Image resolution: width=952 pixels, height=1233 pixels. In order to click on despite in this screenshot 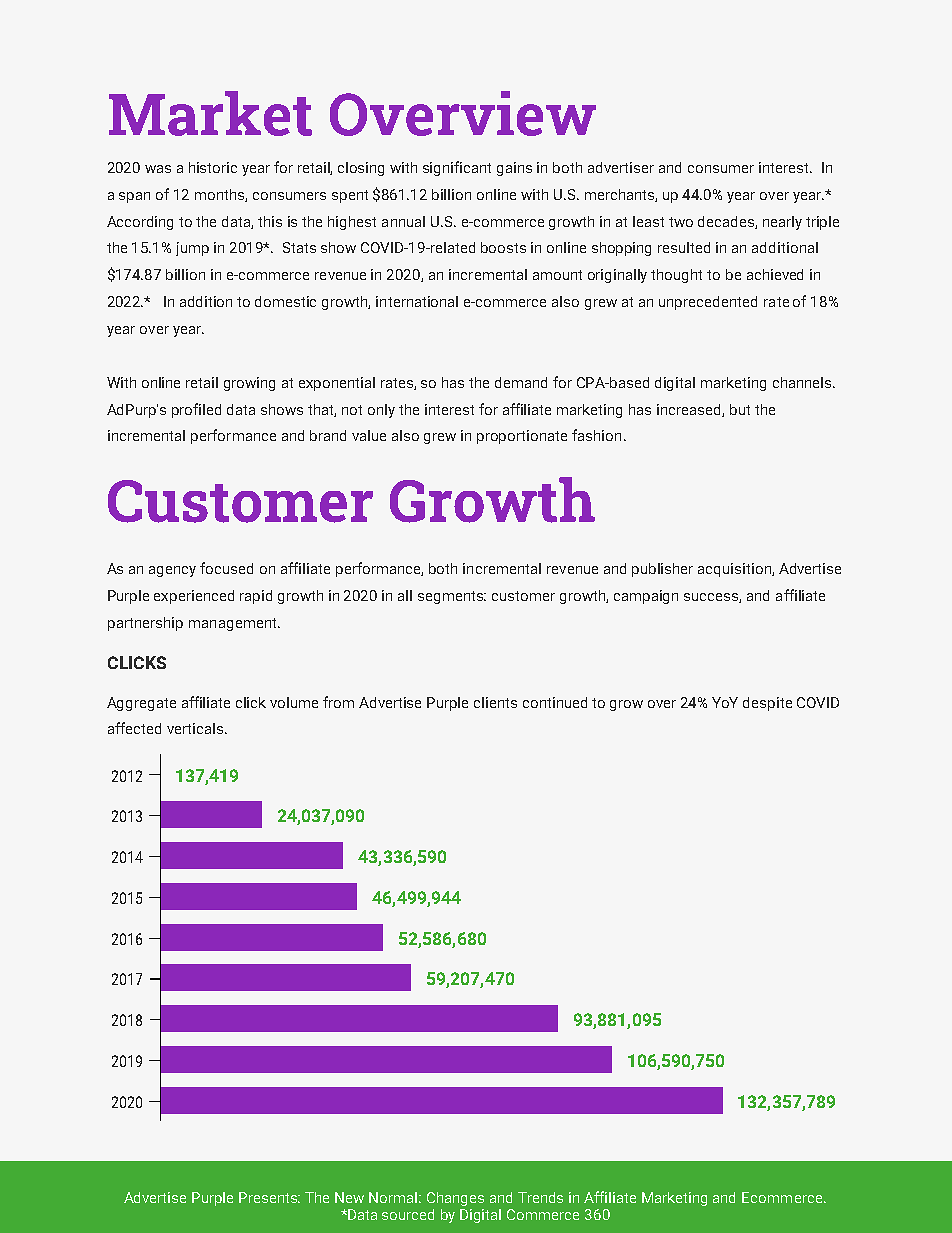, I will do `click(767, 704)`.
